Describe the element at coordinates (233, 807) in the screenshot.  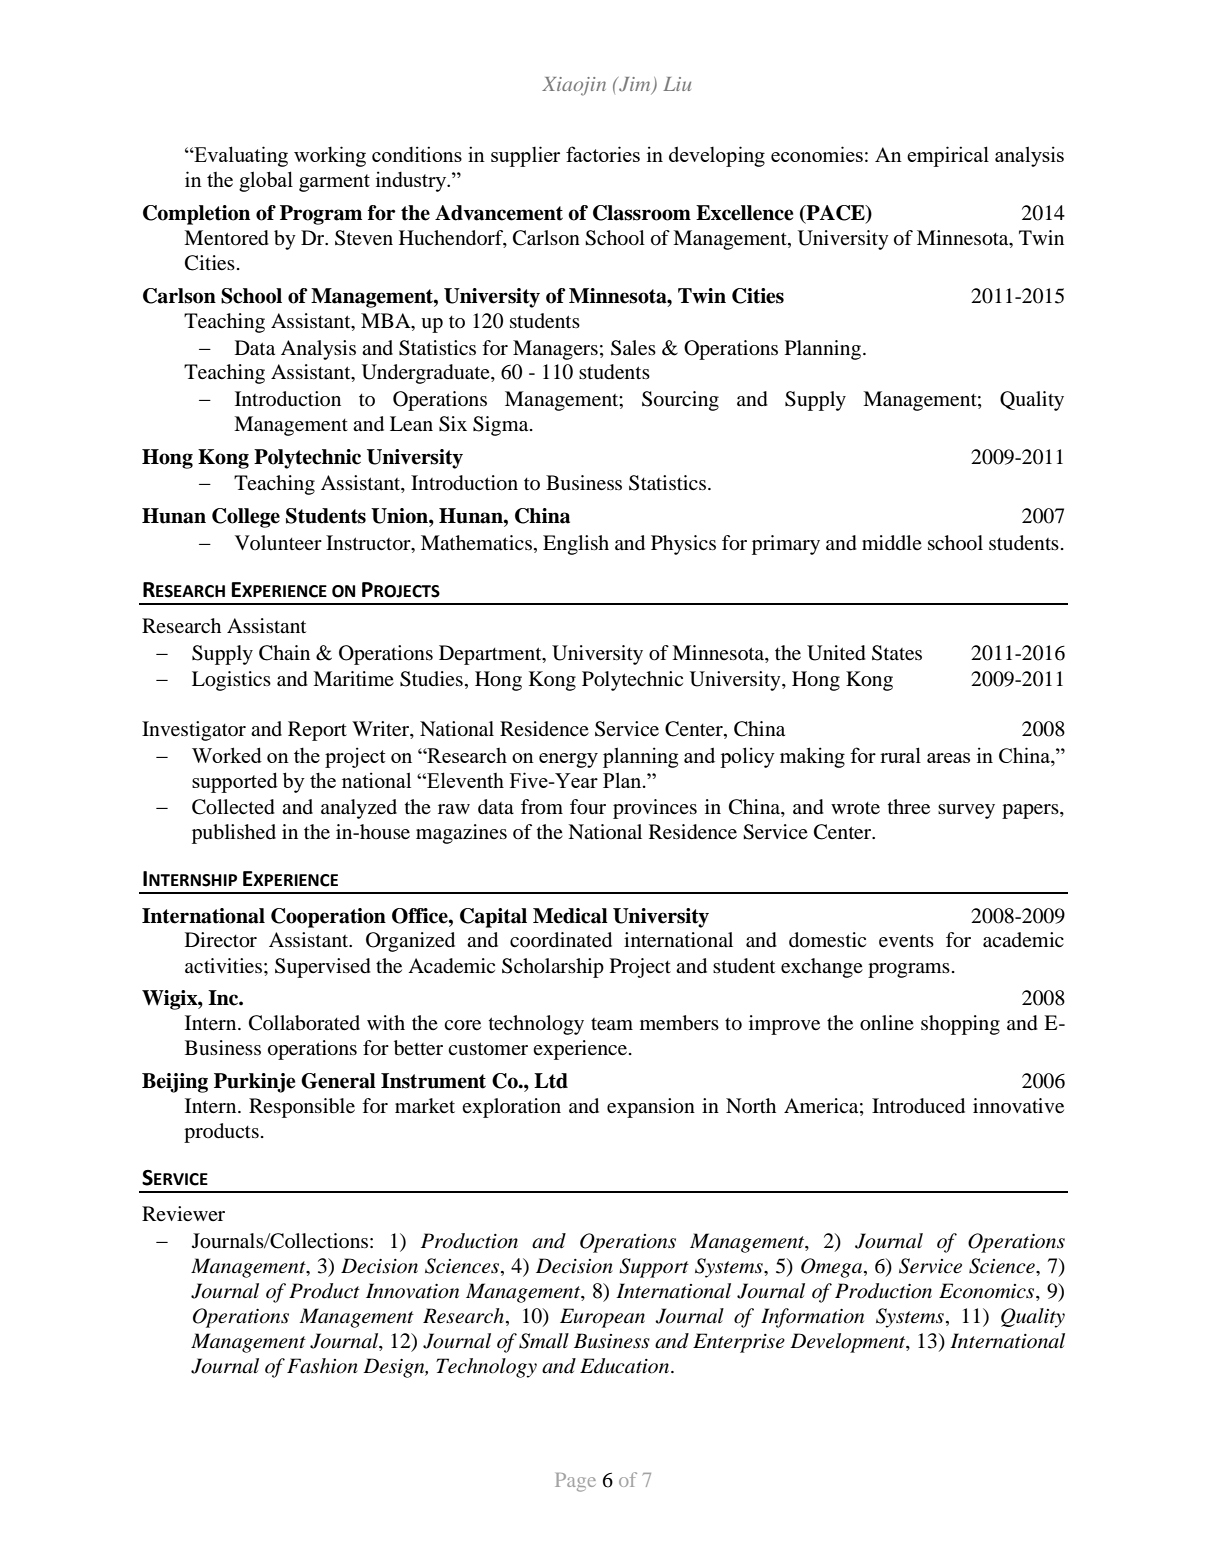
I see `Collected` at that location.
